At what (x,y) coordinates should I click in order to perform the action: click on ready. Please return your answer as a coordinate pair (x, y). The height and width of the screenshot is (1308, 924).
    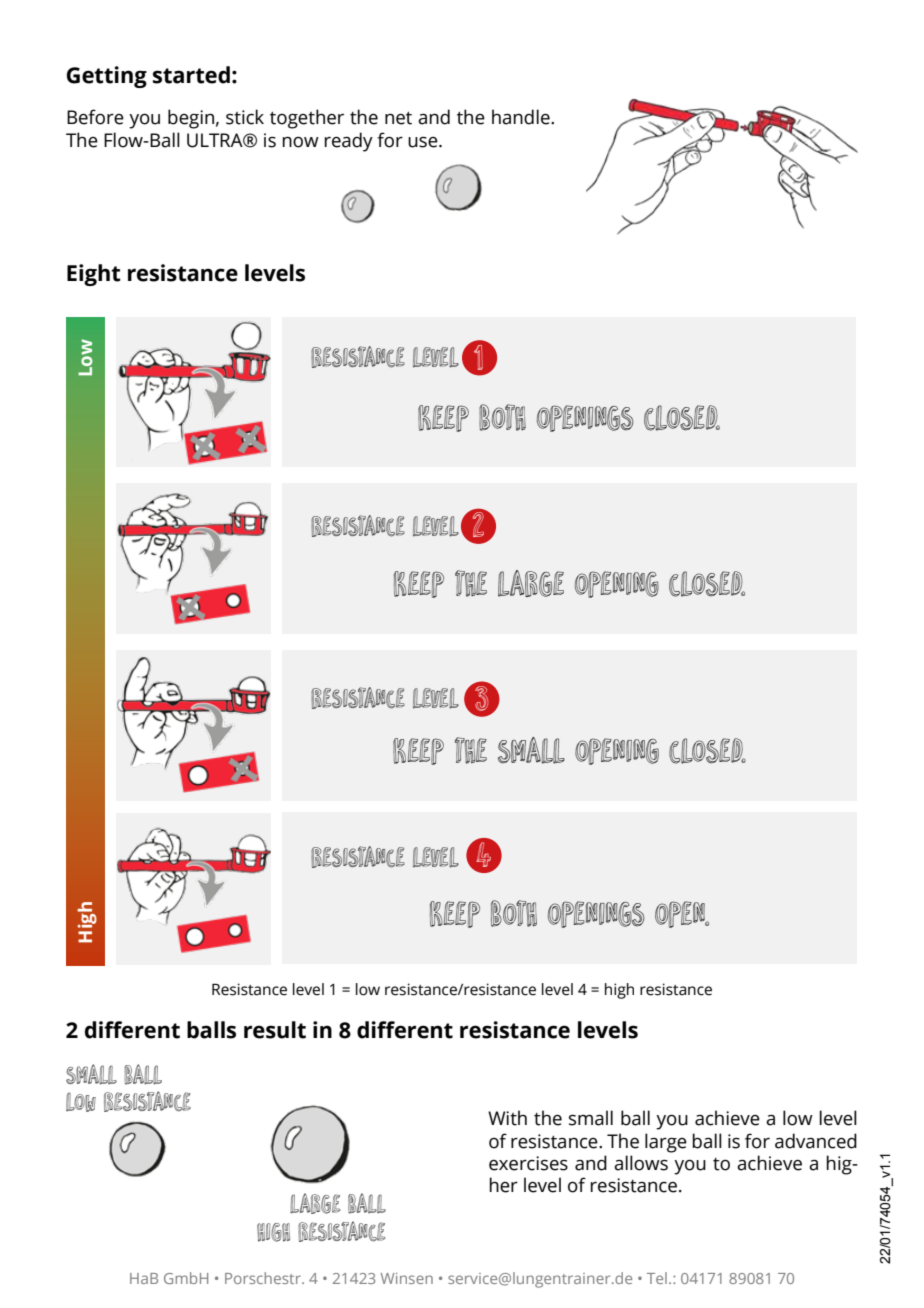
    Looking at the image, I should click on (348, 142).
